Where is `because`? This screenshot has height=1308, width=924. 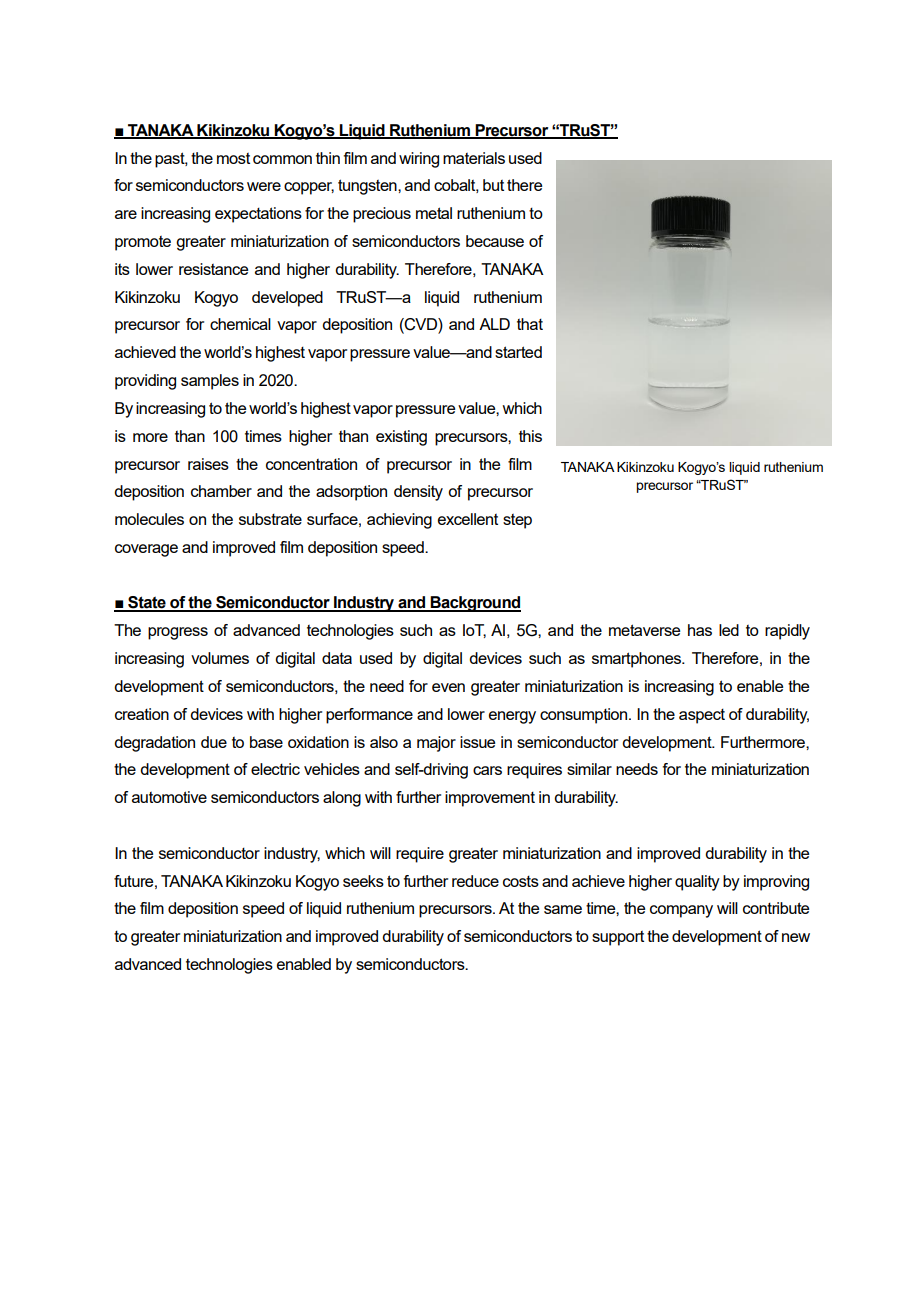 because is located at coordinates (495, 241).
